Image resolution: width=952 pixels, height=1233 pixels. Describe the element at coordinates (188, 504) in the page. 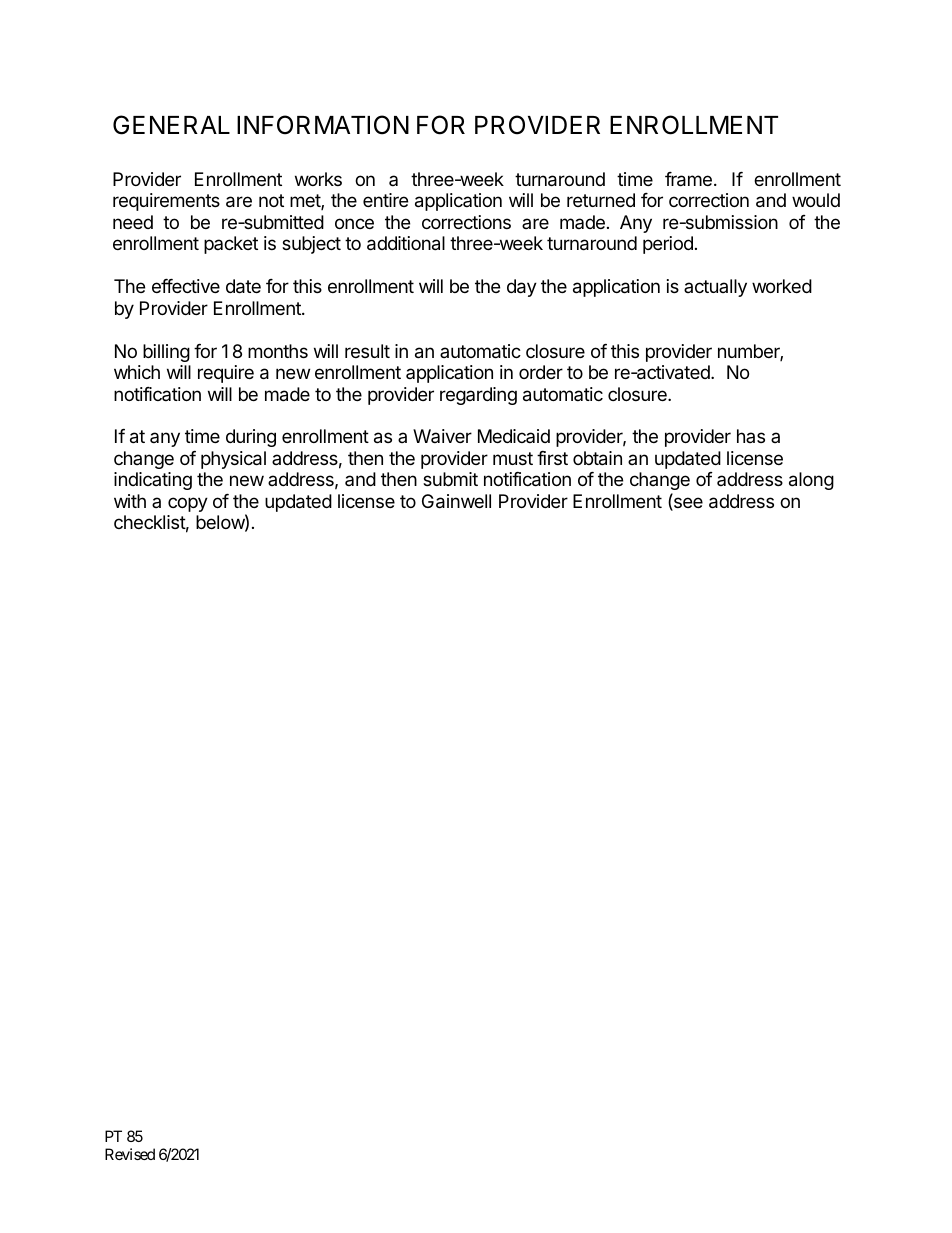

I see `copy` at that location.
